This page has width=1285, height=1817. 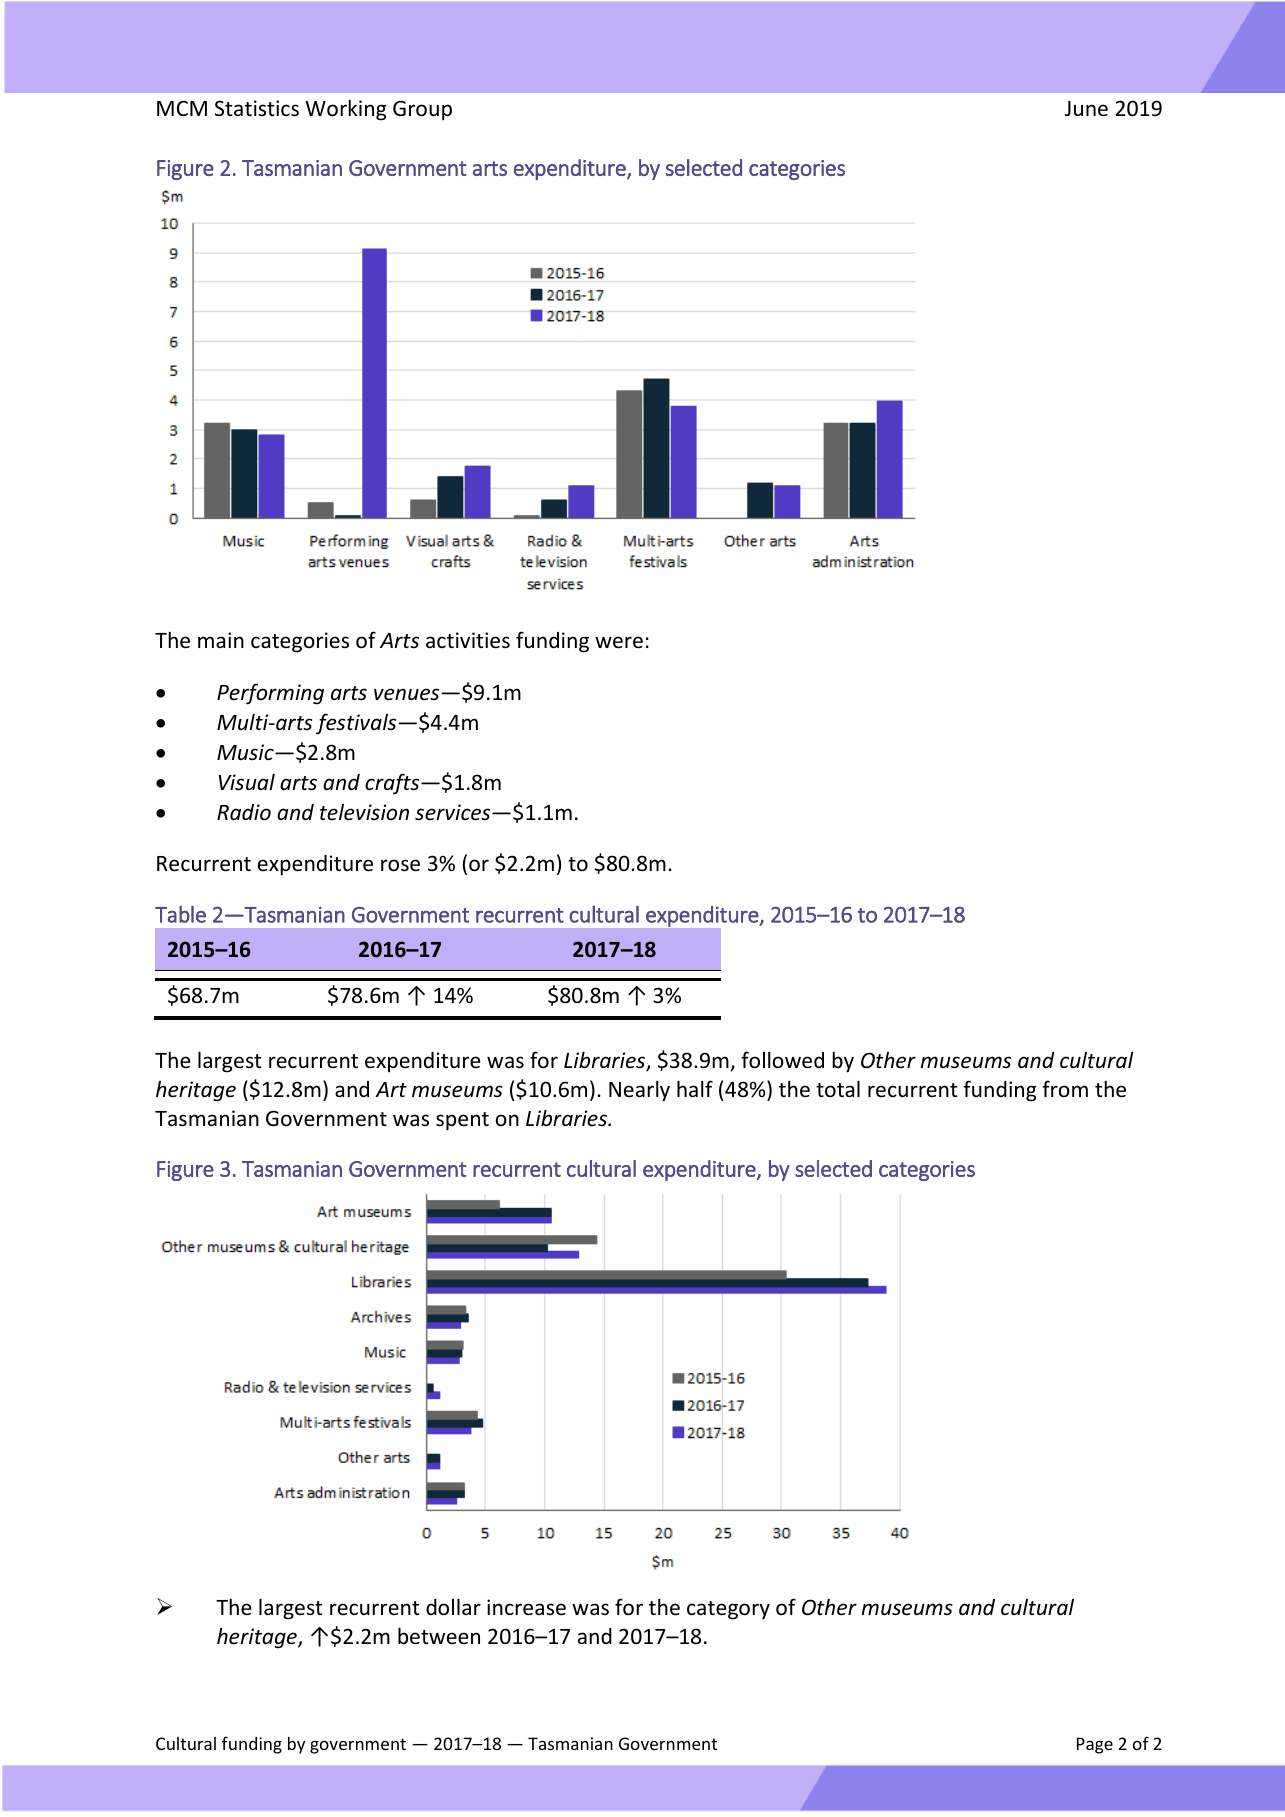 What do you see at coordinates (439, 1636) in the page?
I see `between` at bounding box center [439, 1636].
